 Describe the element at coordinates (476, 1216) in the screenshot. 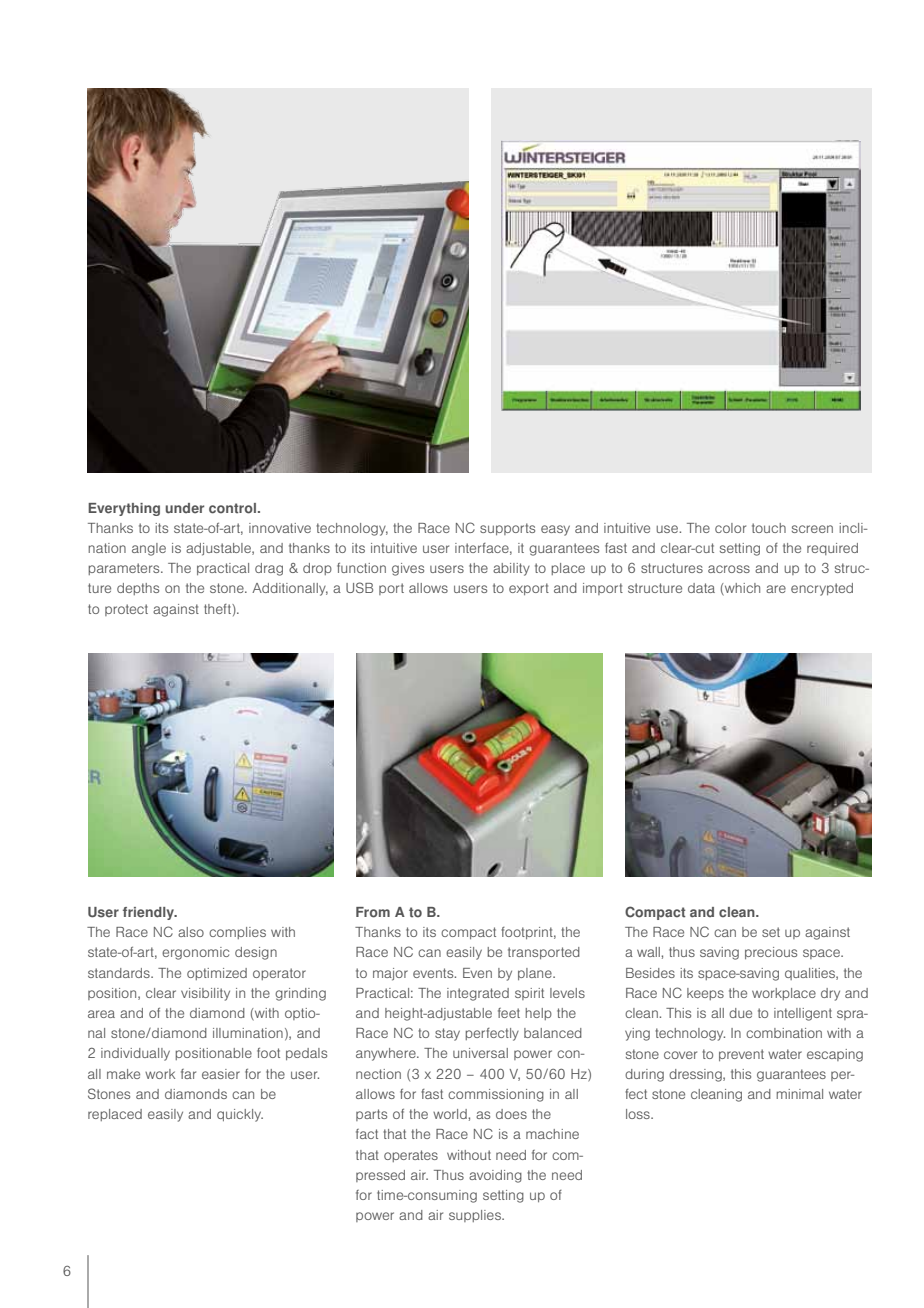

I see `supplies` at that location.
